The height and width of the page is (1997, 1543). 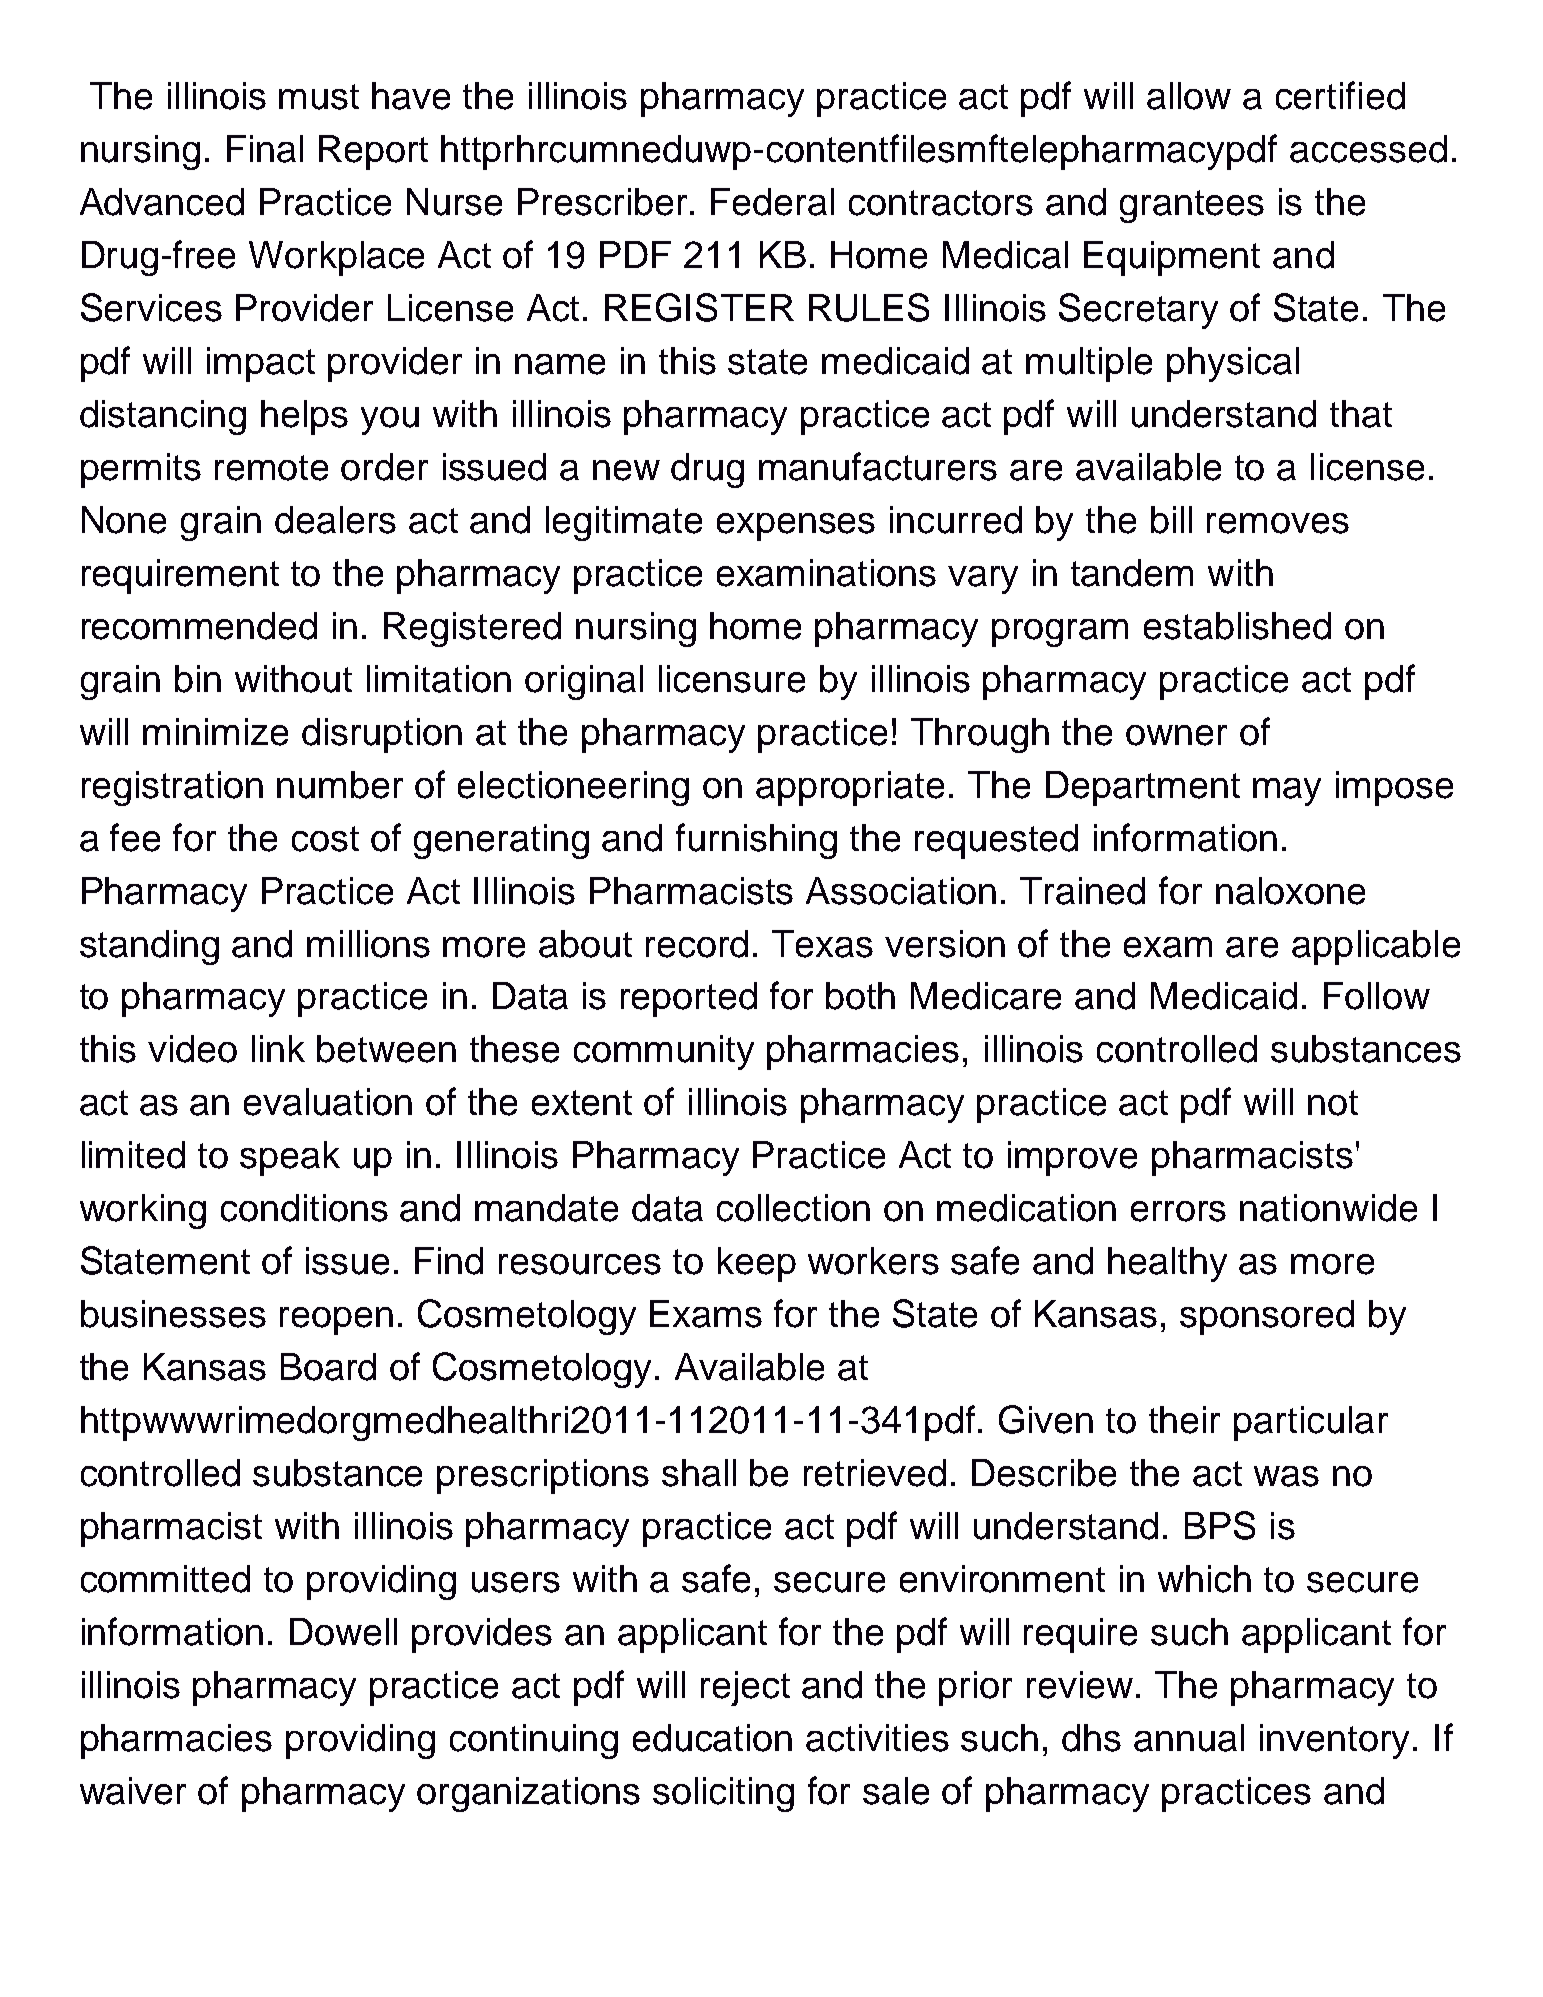 What do you see at coordinates (757, 1264) in the page?
I see `keep` at bounding box center [757, 1264].
